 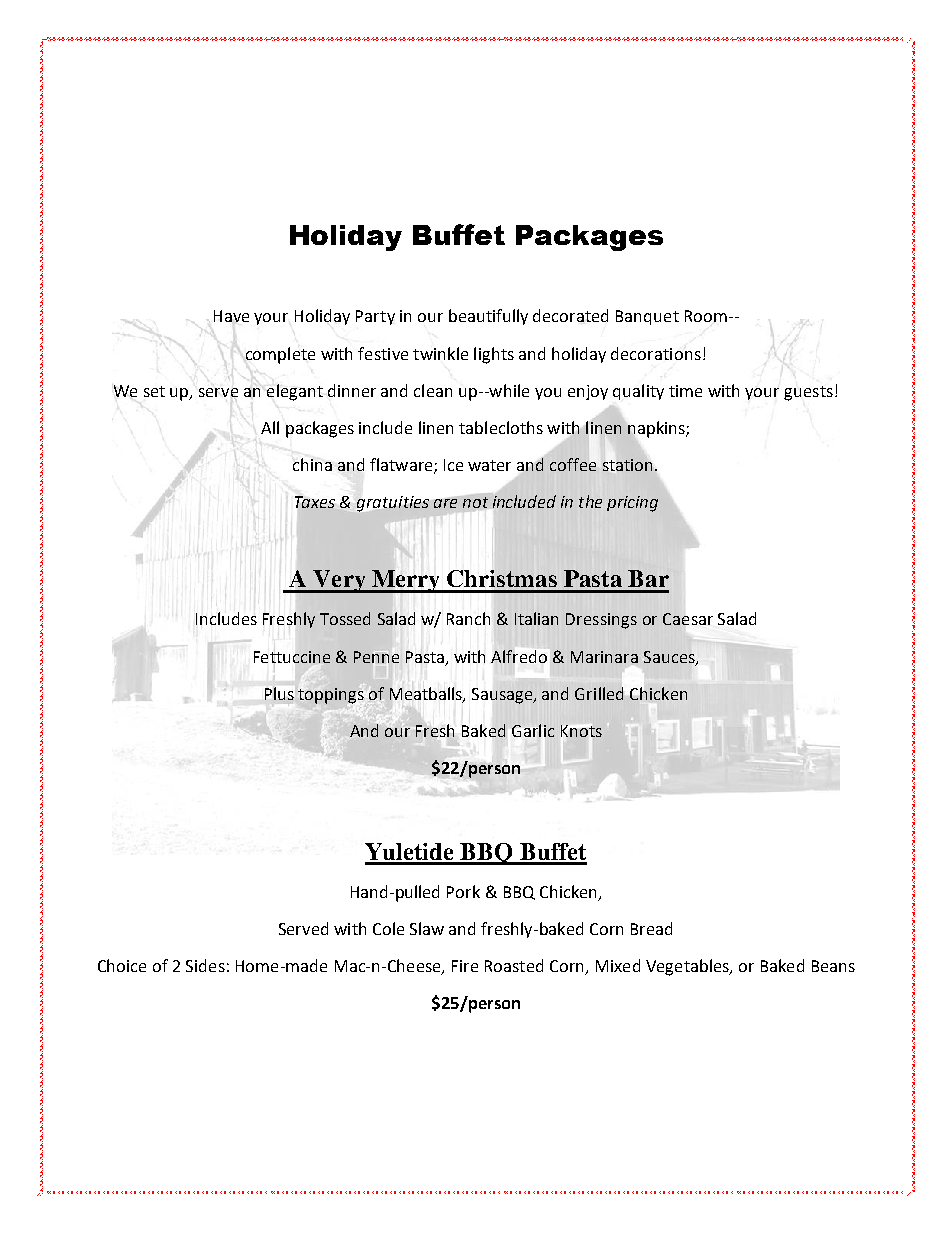 I want to click on beautifully, so click(x=488, y=317).
